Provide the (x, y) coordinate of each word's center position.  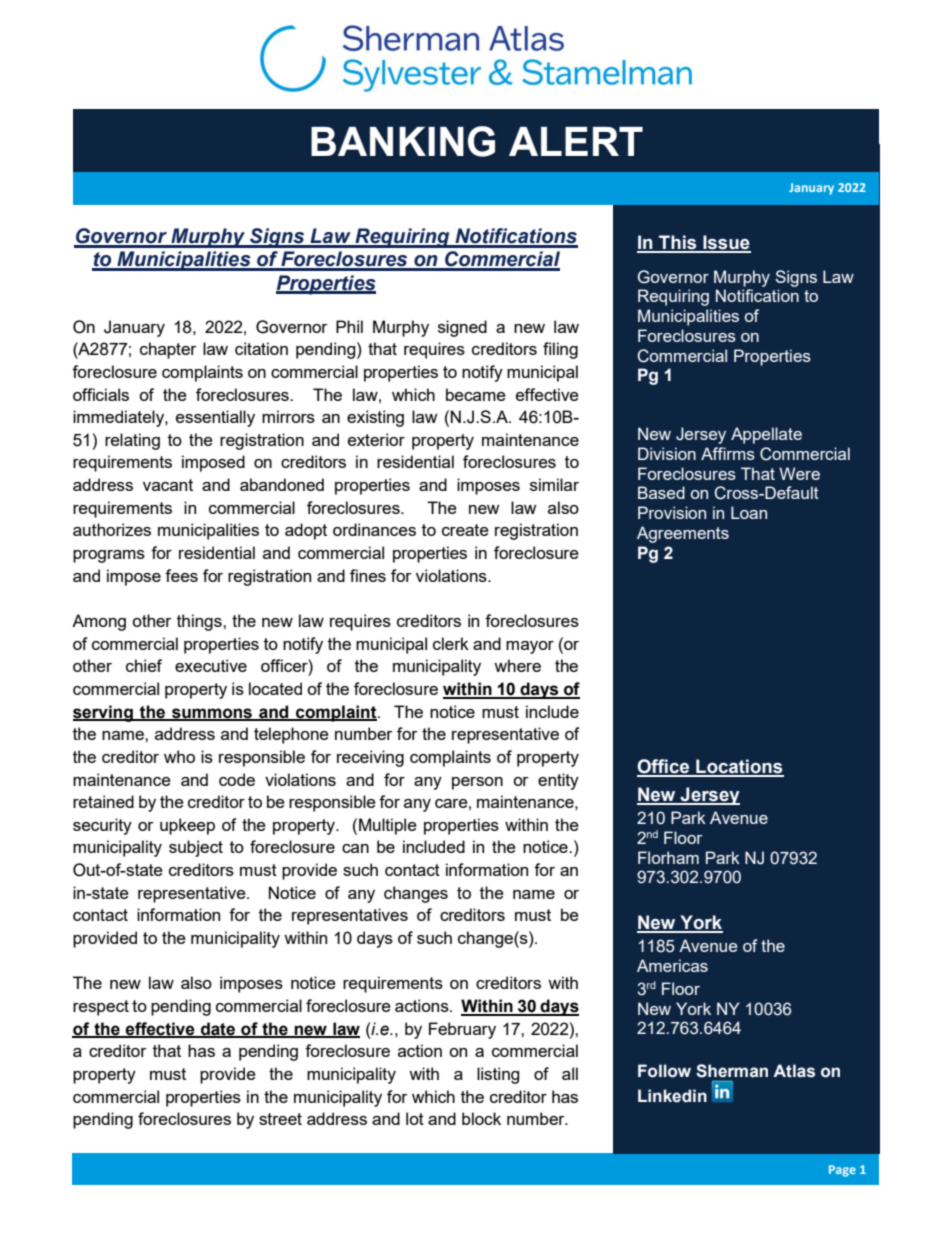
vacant (168, 485)
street (280, 1119)
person (477, 783)
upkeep (187, 826)
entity (558, 781)
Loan (749, 512)
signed (462, 328)
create (465, 530)
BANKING (403, 141)
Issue (726, 243)
